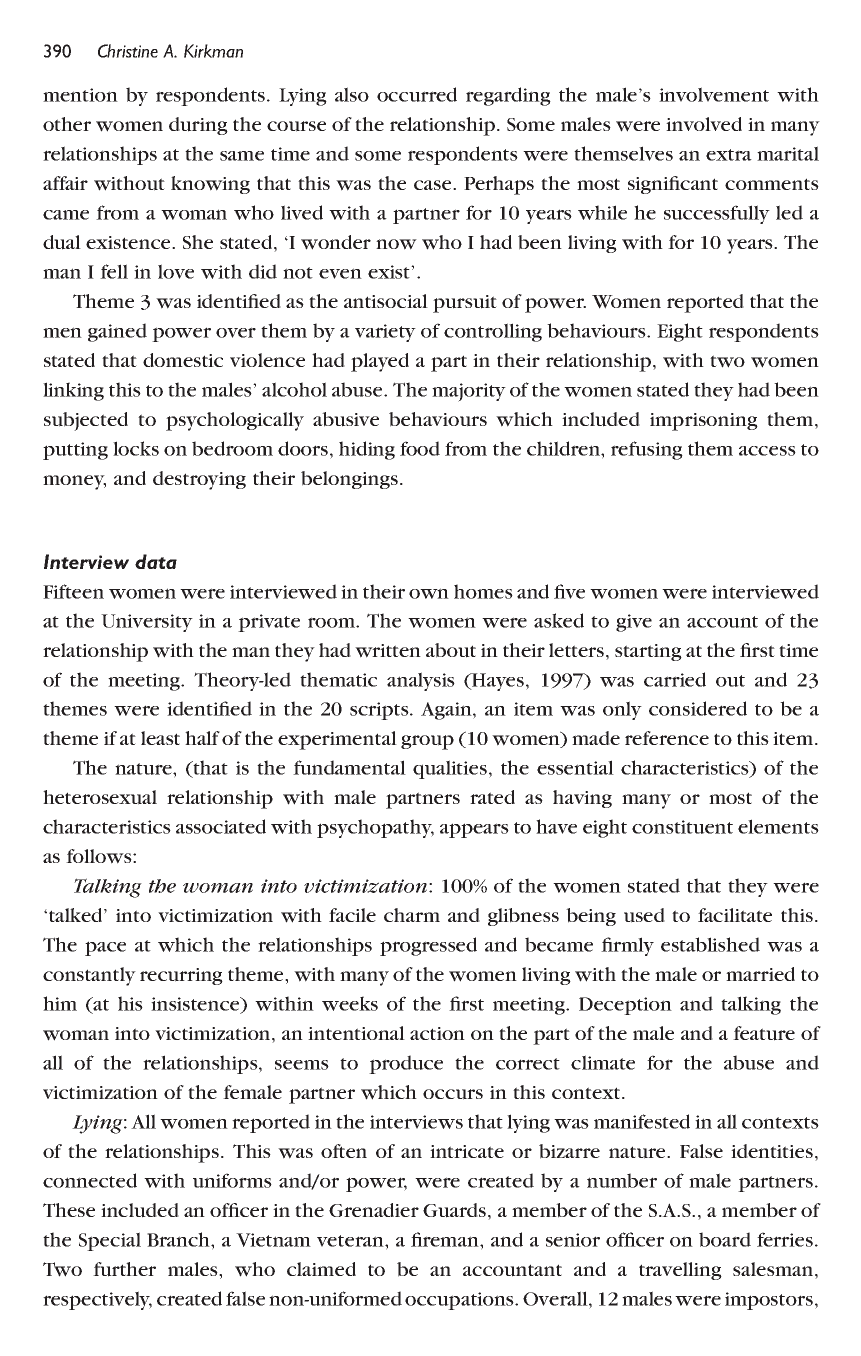  I want to click on Christine, so click(128, 51).
